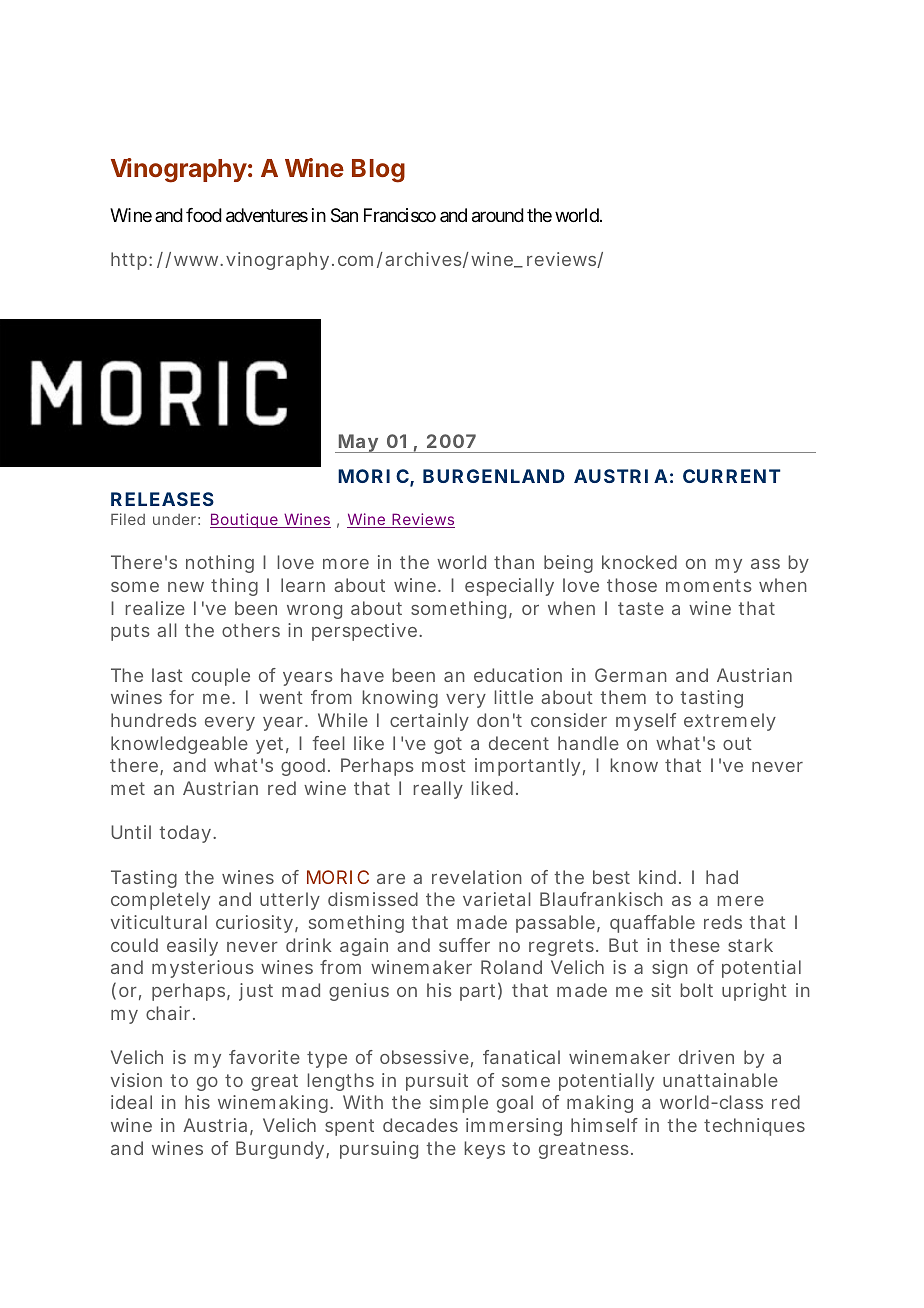 The width and height of the screenshot is (924, 1308). Describe the element at coordinates (400, 215) in the screenshot. I see `Francisco` at that location.
